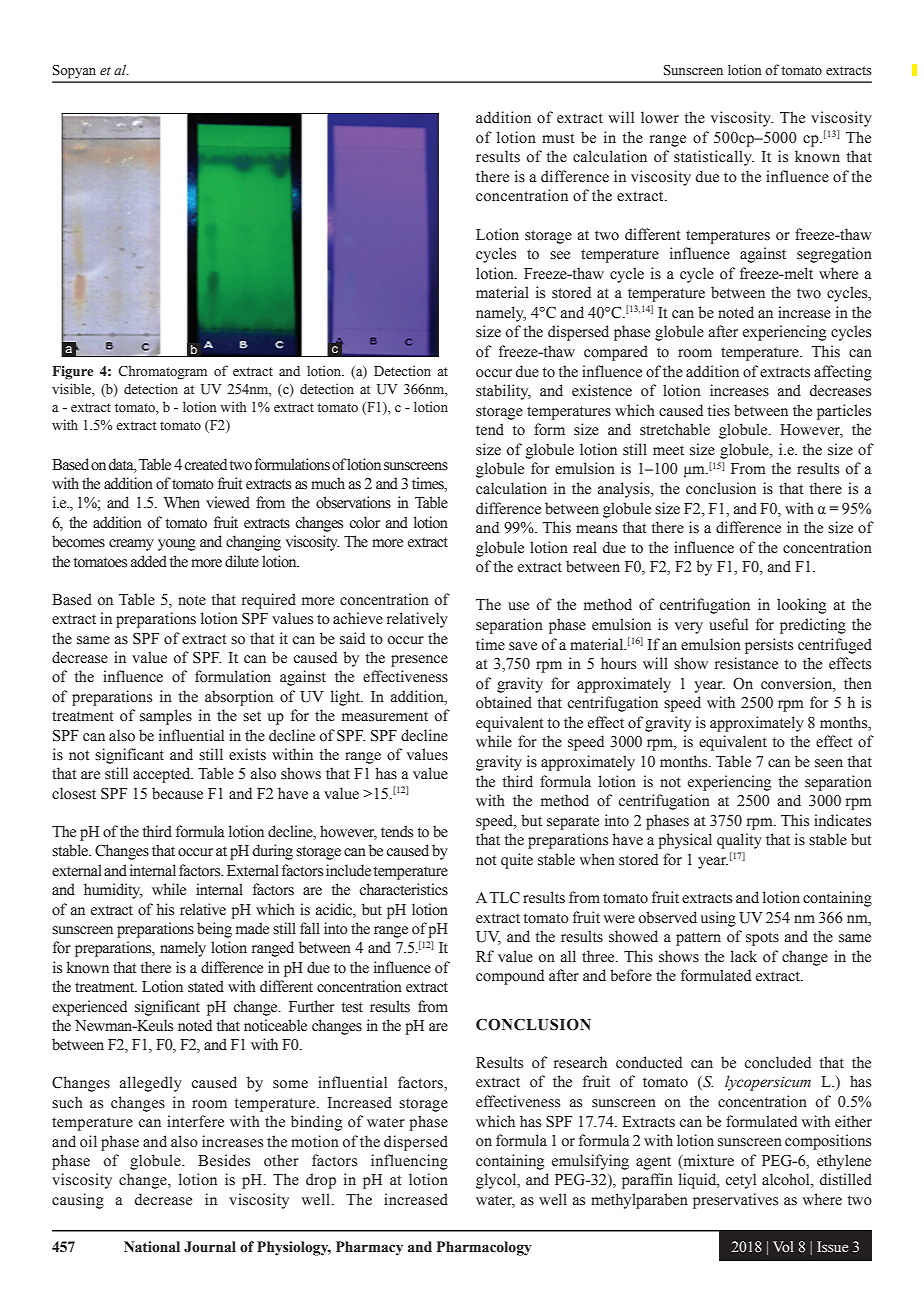 The height and width of the image is (1307, 924). What do you see at coordinates (558, 138) in the image?
I see `must` at bounding box center [558, 138].
